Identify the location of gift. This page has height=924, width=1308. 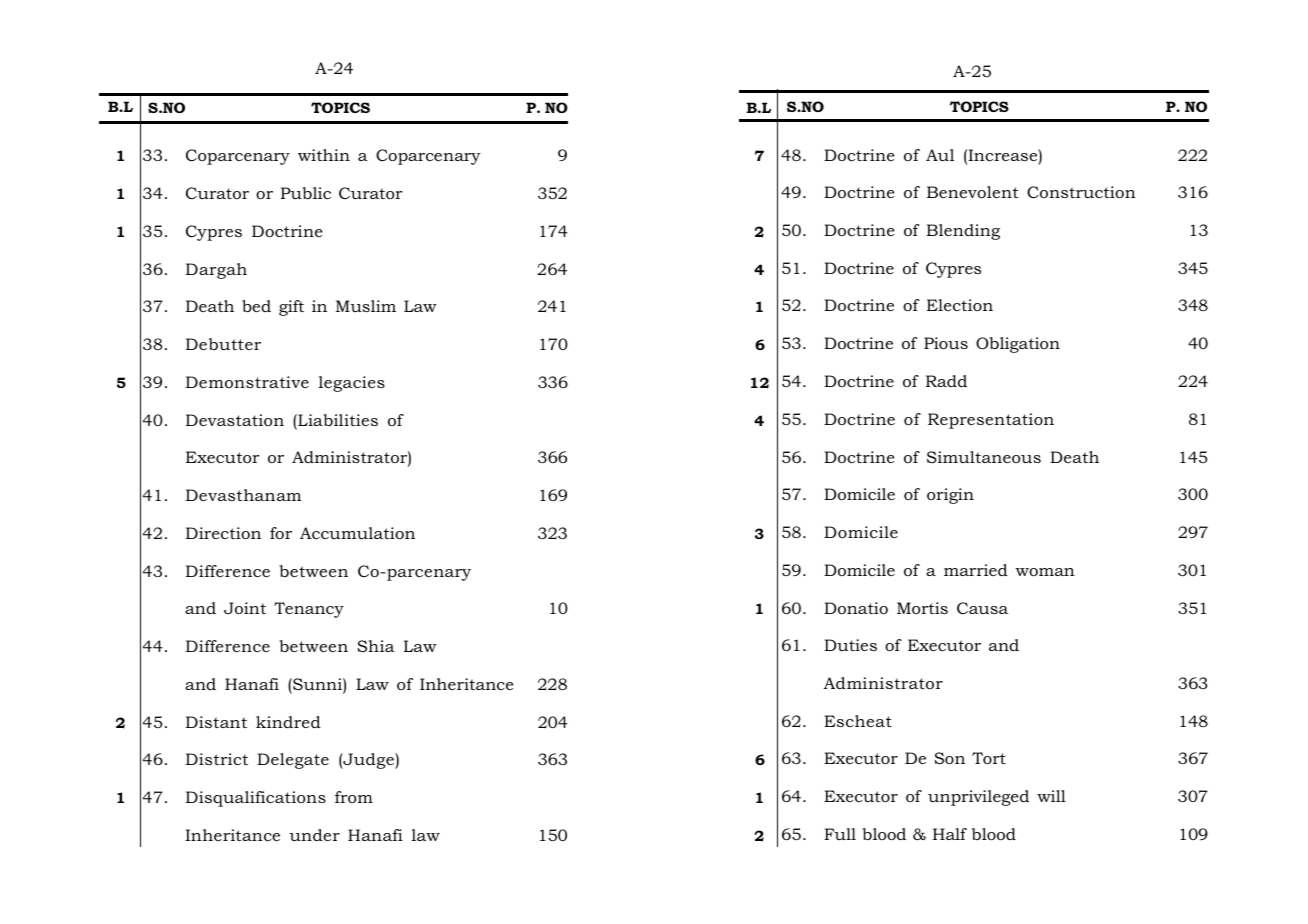
(291, 308).
